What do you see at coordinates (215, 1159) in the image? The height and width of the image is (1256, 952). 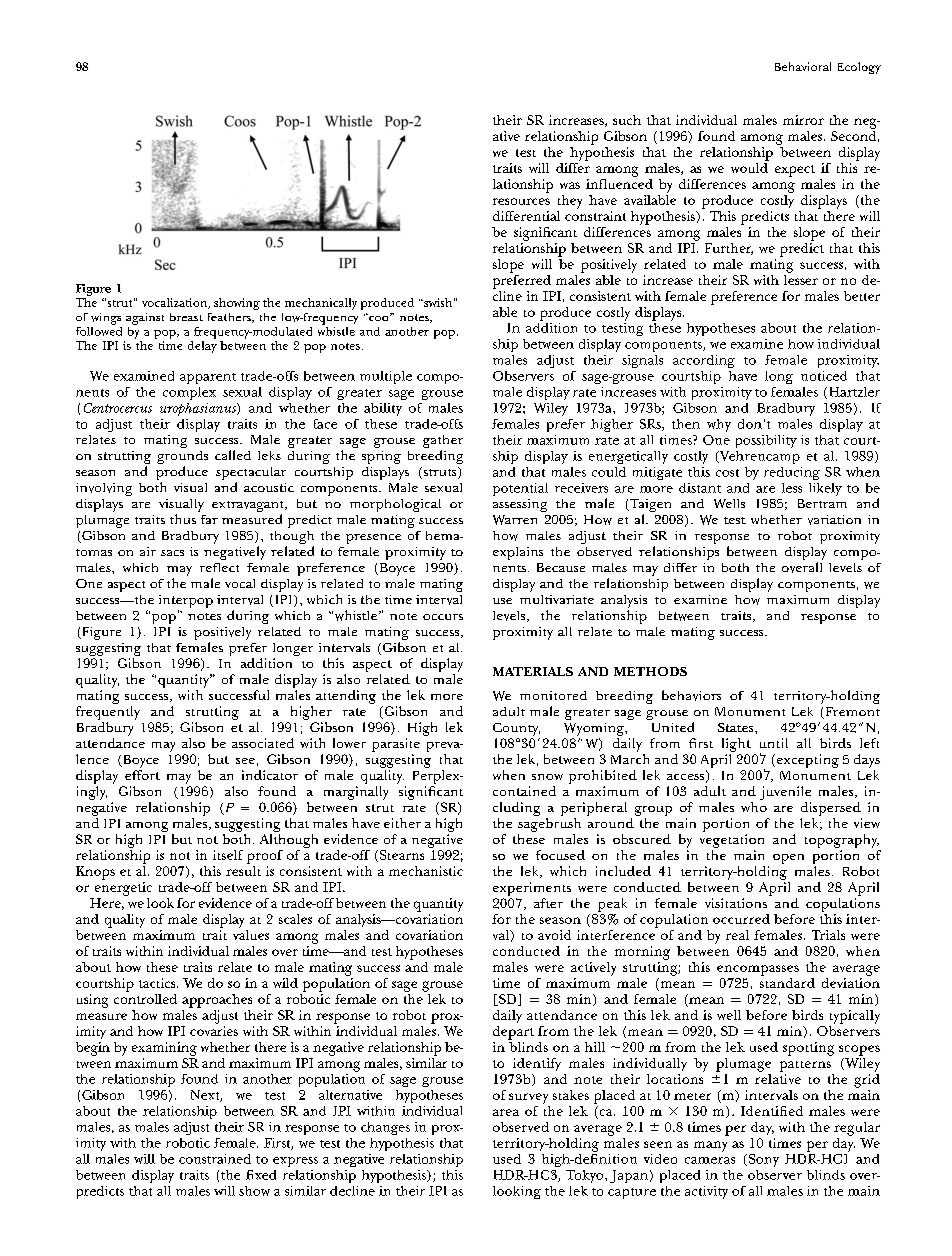 I see `constrained` at bounding box center [215, 1159].
